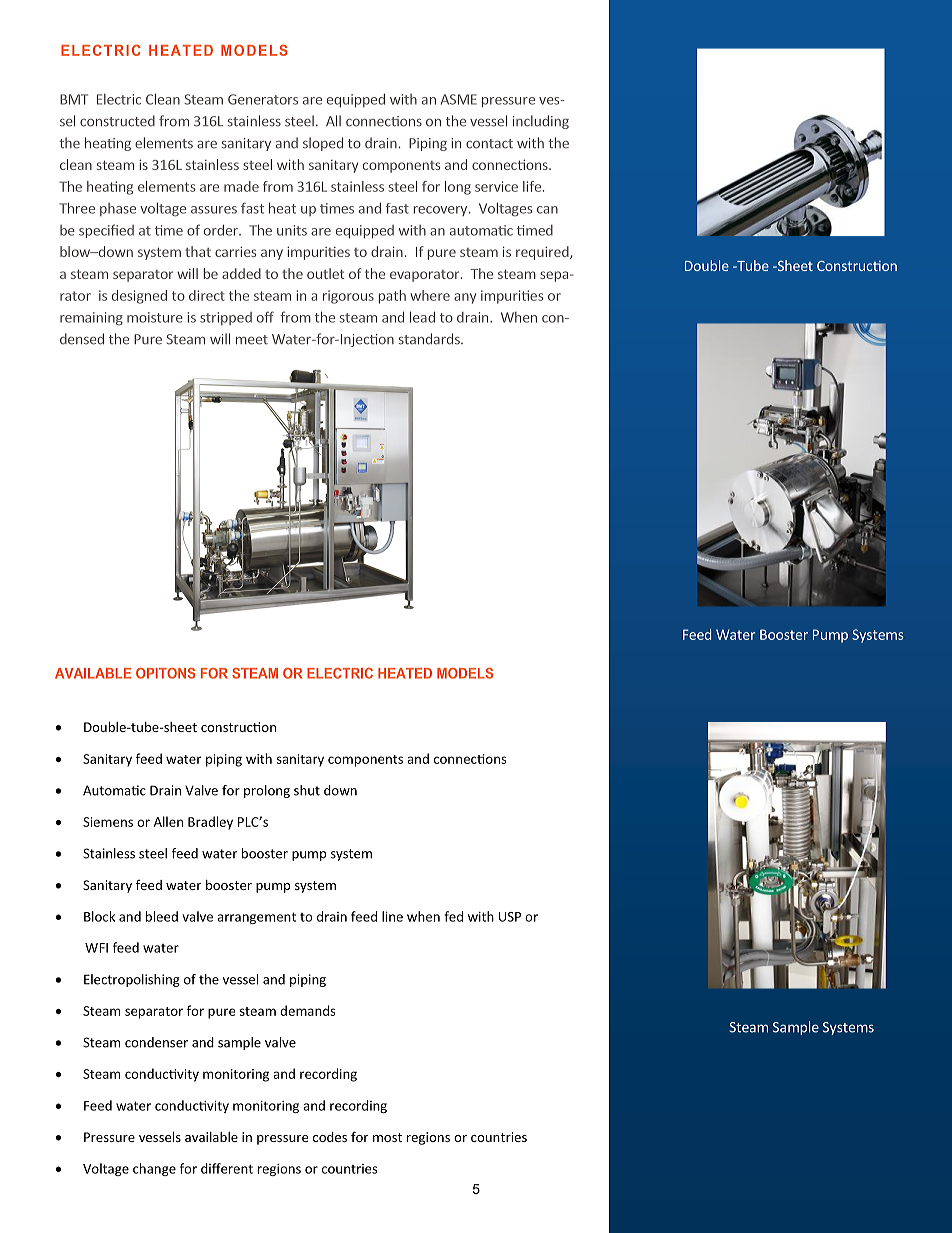 The height and width of the screenshot is (1233, 952). I want to click on most, so click(387, 1137).
